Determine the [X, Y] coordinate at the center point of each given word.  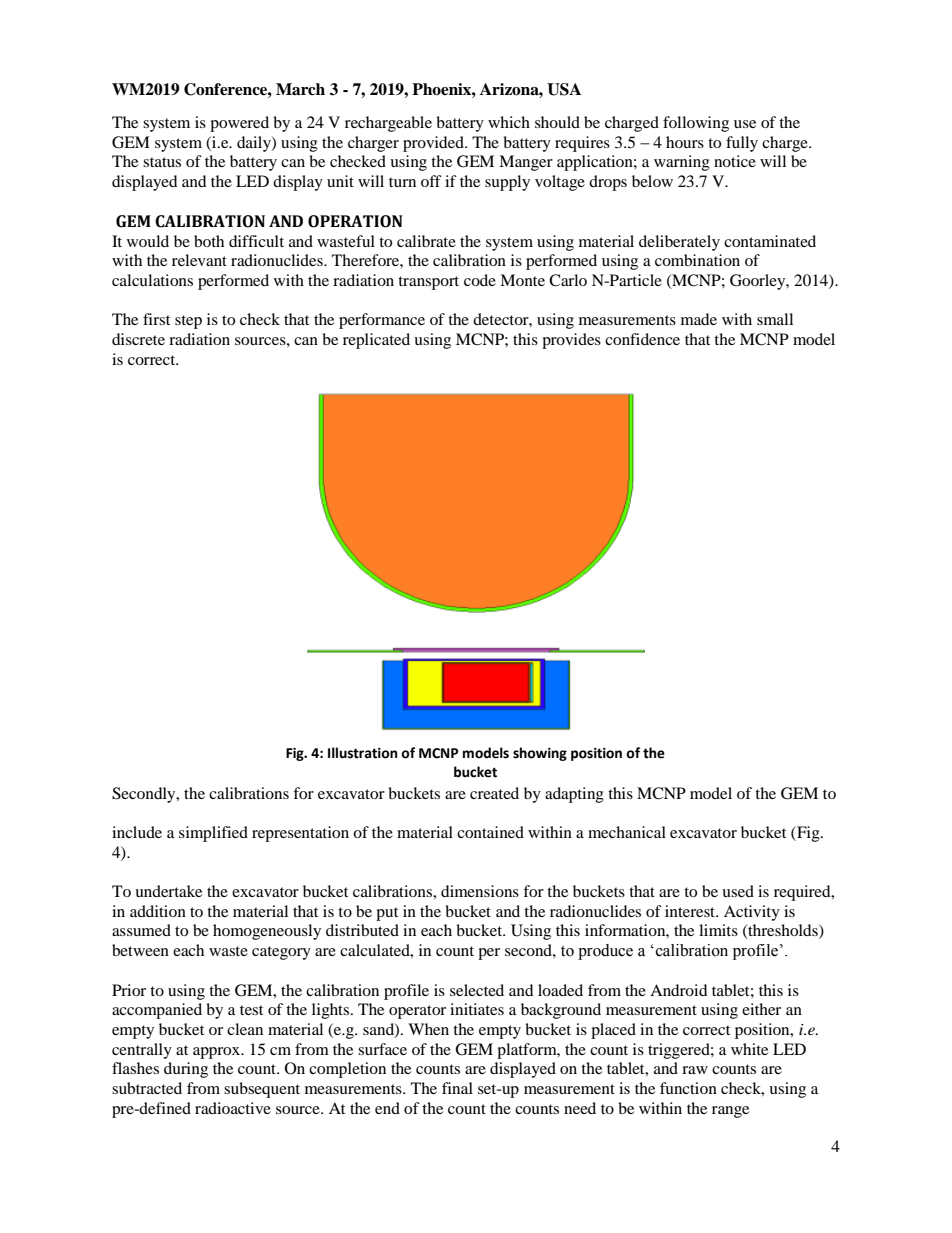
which [509, 122]
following [696, 124]
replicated [376, 341]
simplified [213, 834]
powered [239, 124]
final [457, 1088]
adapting [574, 795]
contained [490, 832]
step [188, 322]
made [699, 319]
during [186, 1070]
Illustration [363, 753]
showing [540, 754]
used [738, 891]
